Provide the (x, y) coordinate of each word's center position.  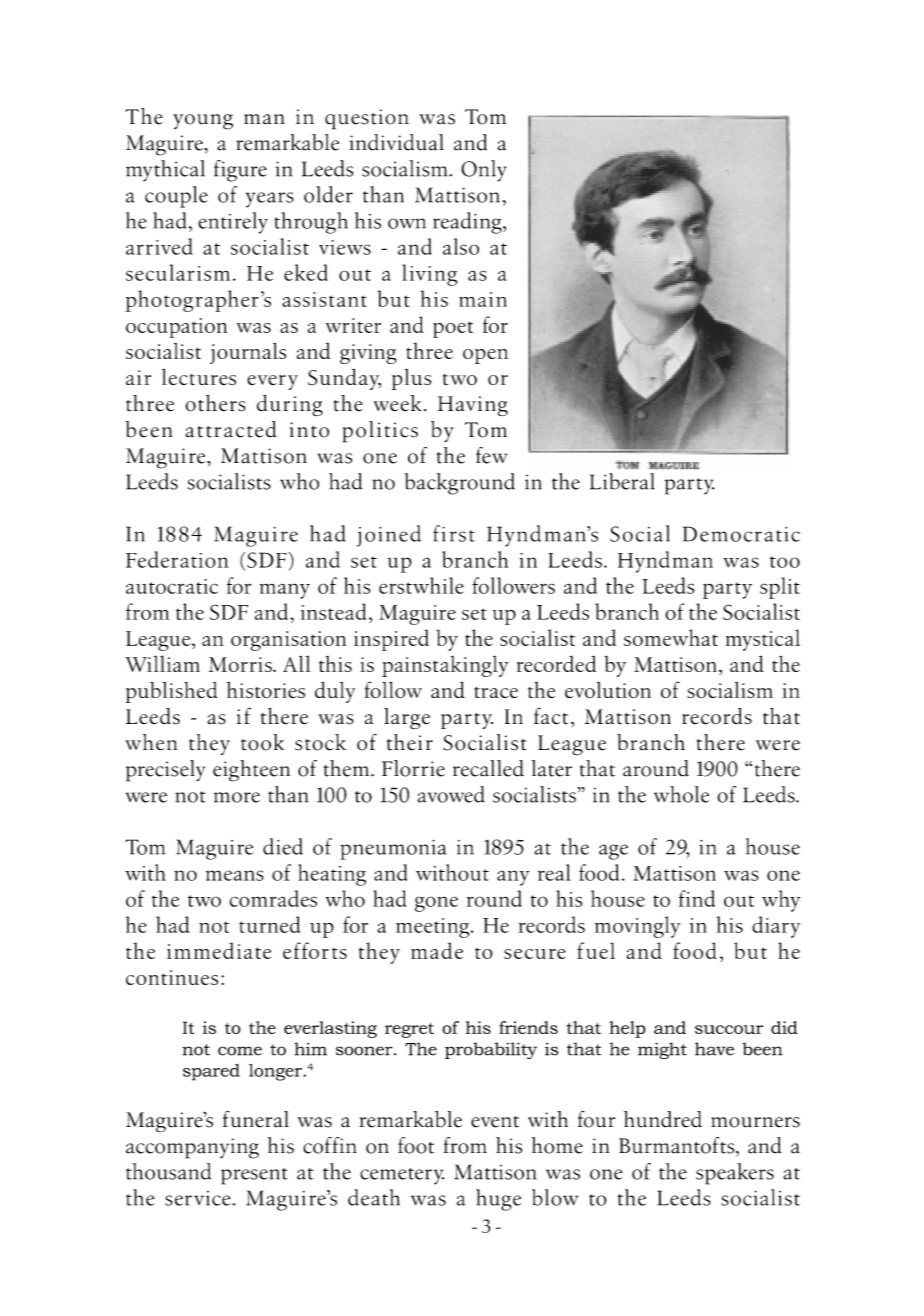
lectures (199, 377)
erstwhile (421, 585)
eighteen (251, 771)
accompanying (192, 1148)
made (437, 950)
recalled (488, 768)
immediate (219, 950)
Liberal (622, 481)
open (485, 356)
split (780, 588)
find (697, 898)
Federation (177, 559)
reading (468, 223)
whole (681, 794)
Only (484, 171)
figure (240, 171)
